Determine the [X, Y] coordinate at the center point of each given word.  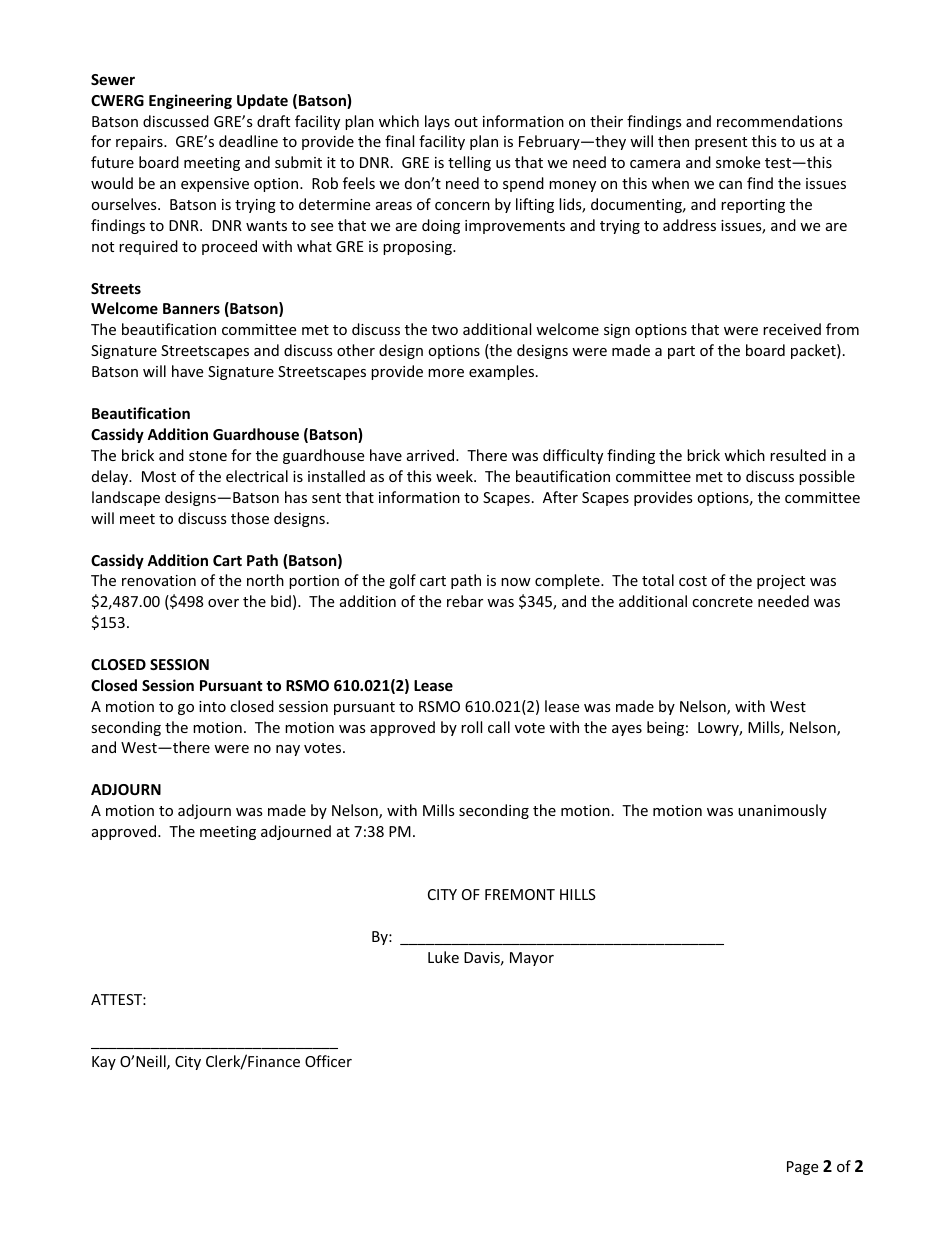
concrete [722, 602]
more [446, 373]
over [223, 603]
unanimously [782, 811]
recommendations [780, 121]
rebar [465, 601]
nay [288, 750]
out [466, 122]
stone [208, 456]
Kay [104, 1063]
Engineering [190, 101]
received [792, 329]
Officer [328, 1061]
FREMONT [520, 894]
